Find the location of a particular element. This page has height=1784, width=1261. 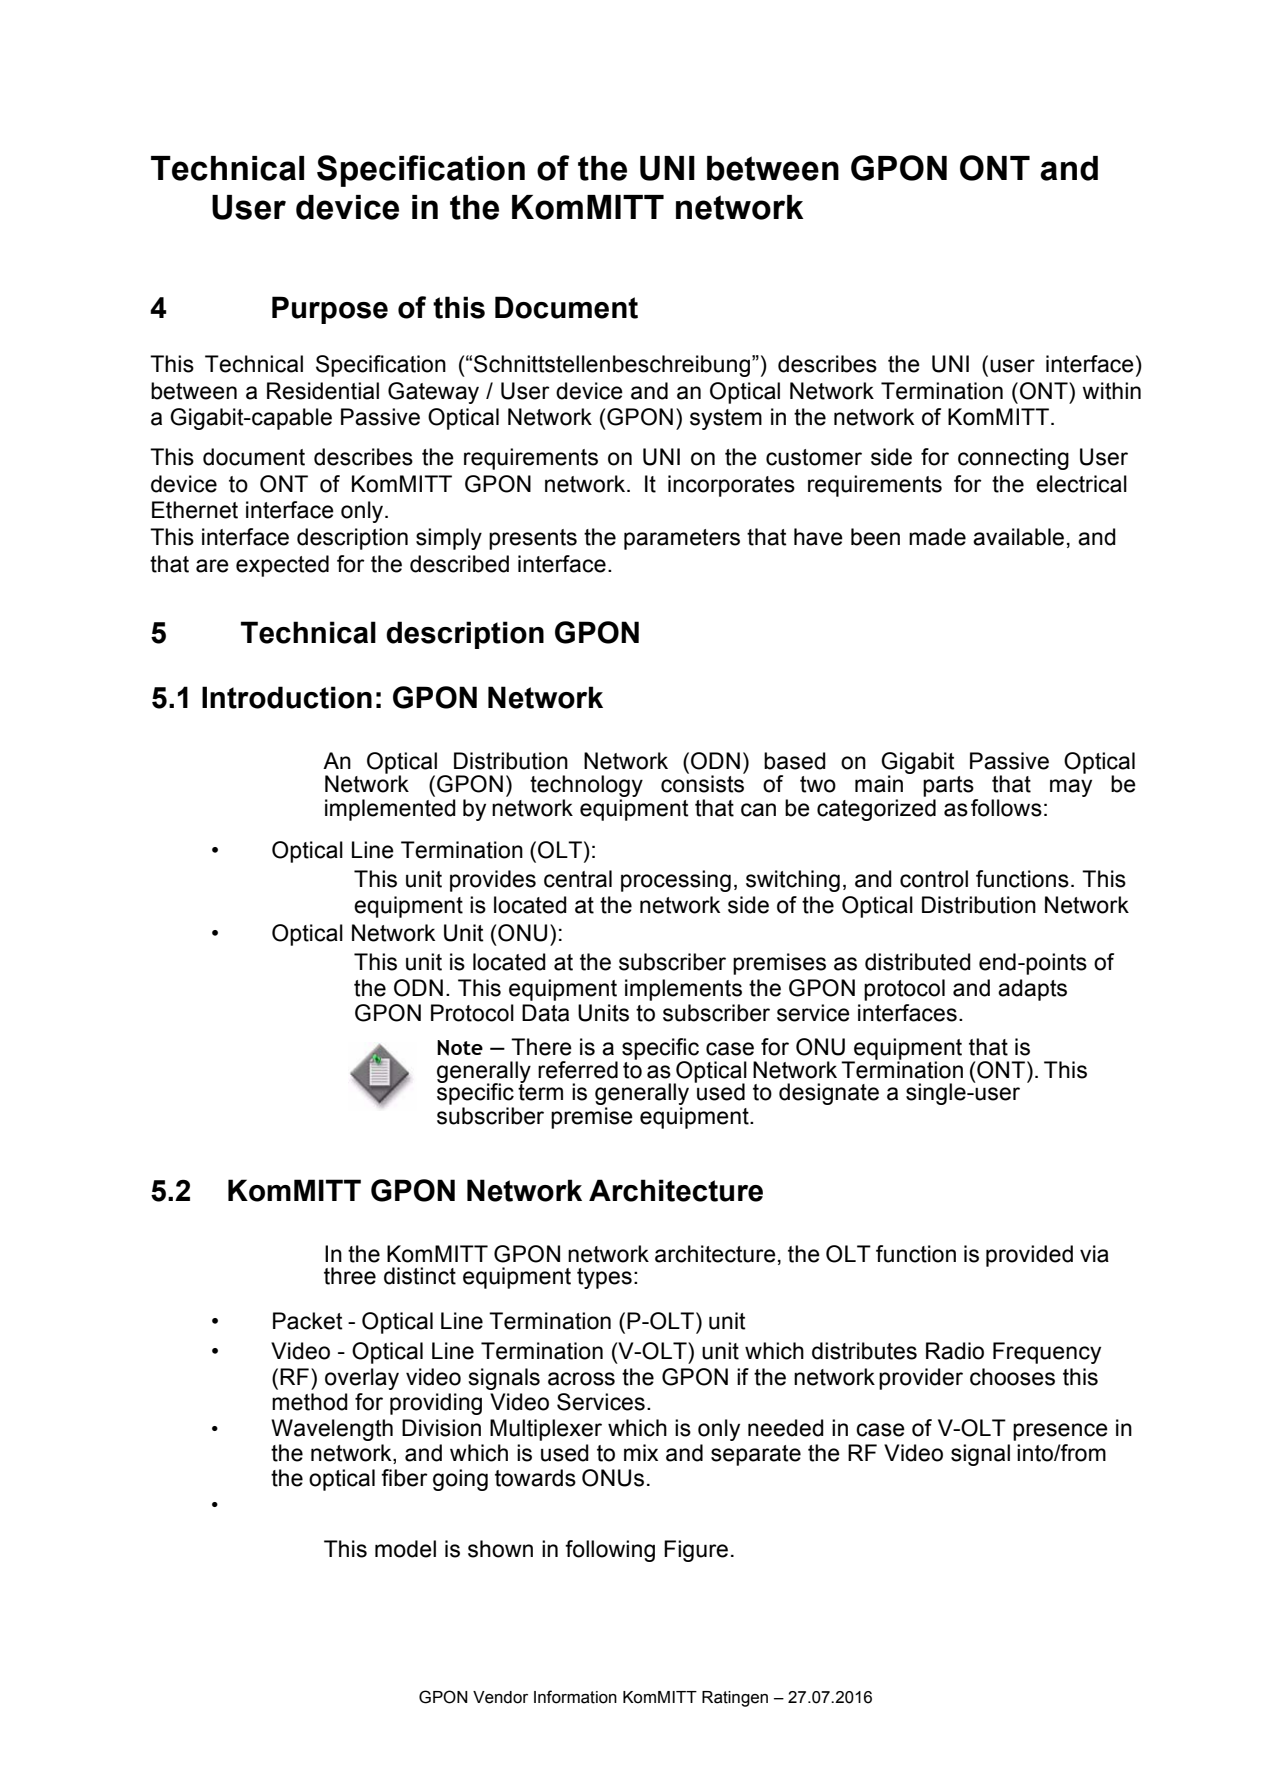

Introduction is located at coordinates (287, 697).
